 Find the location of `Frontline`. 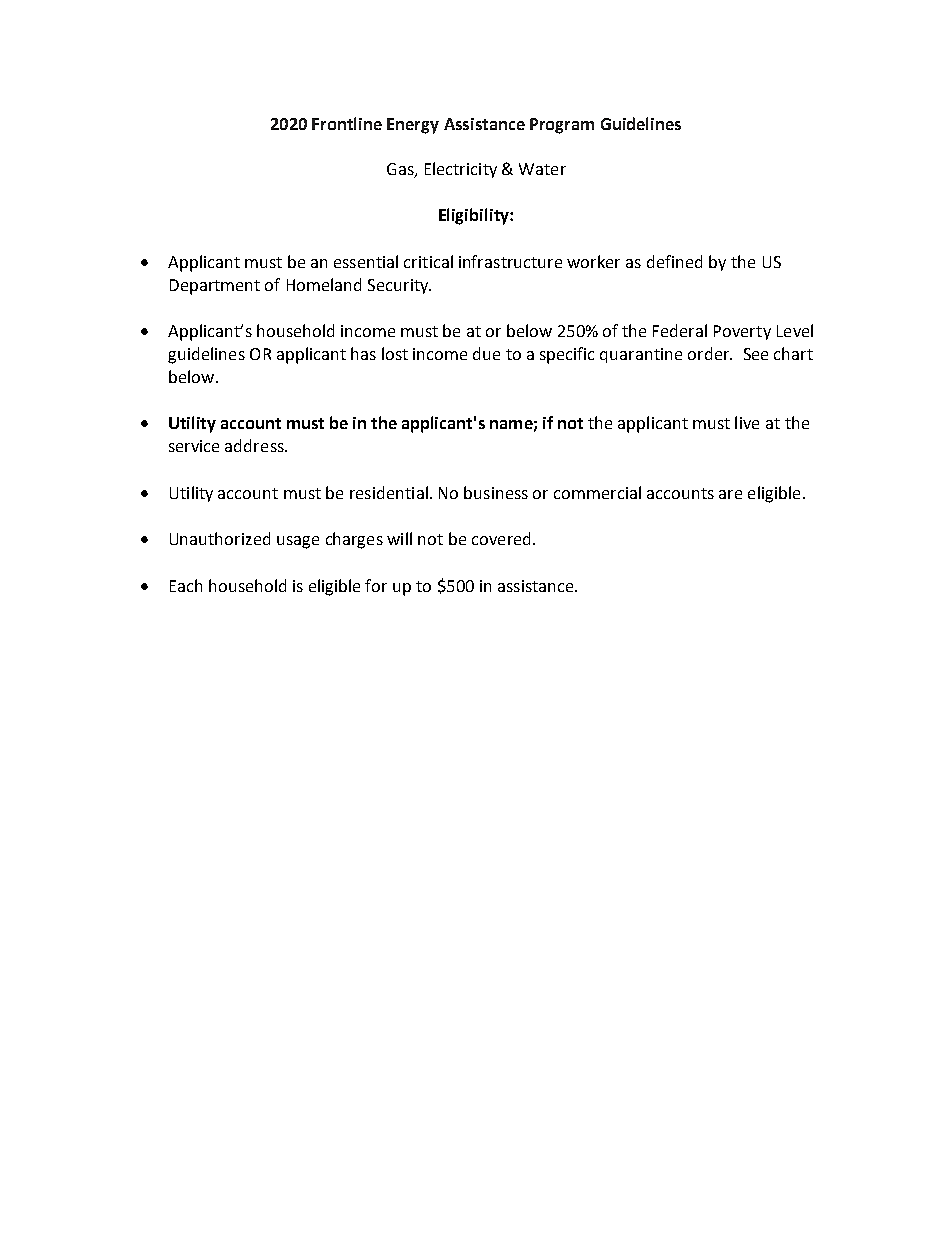

Frontline is located at coordinates (347, 123).
